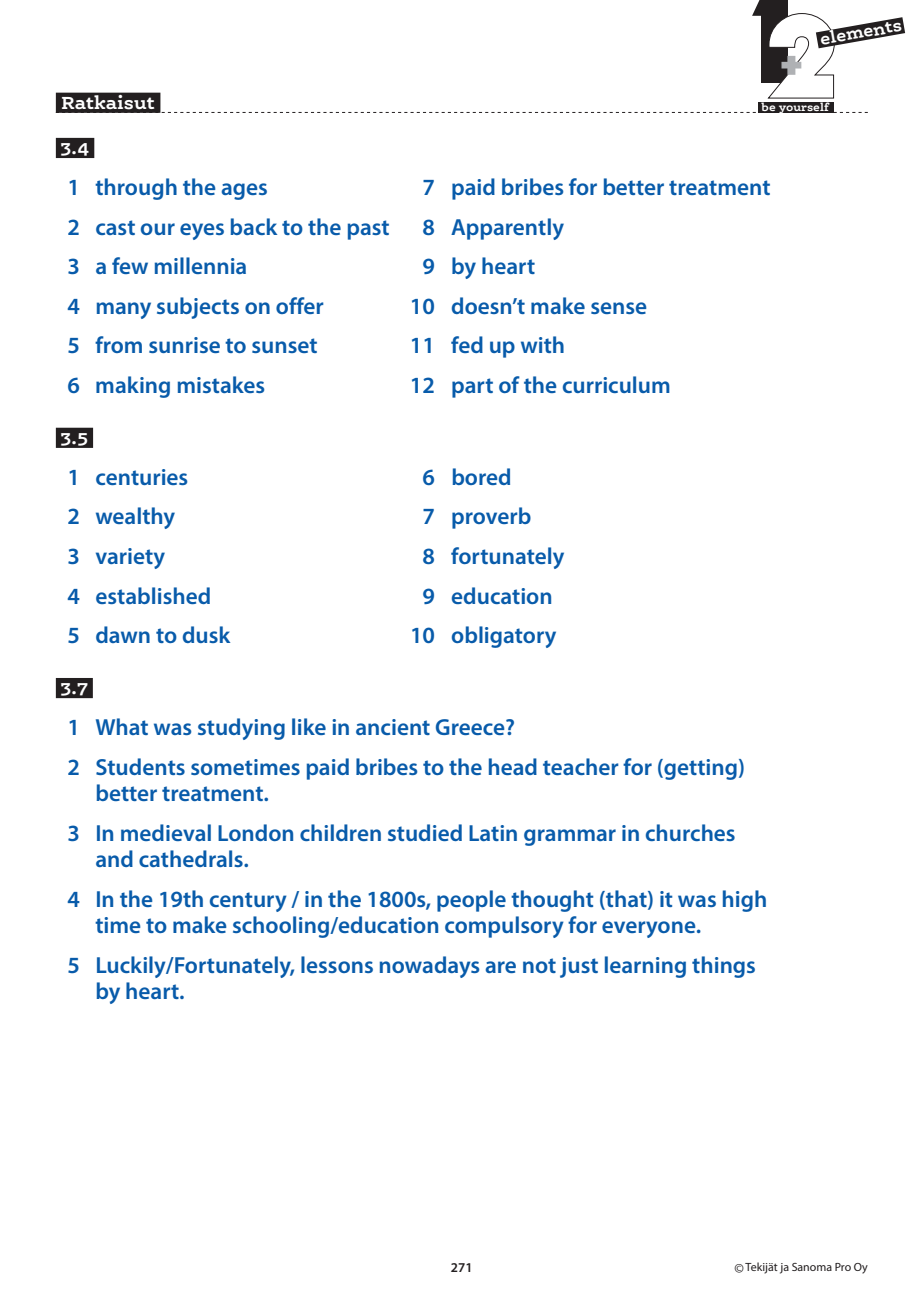 This screenshot has width=924, height=1308. Describe the element at coordinates (368, 230) in the screenshot. I see `past` at that location.
